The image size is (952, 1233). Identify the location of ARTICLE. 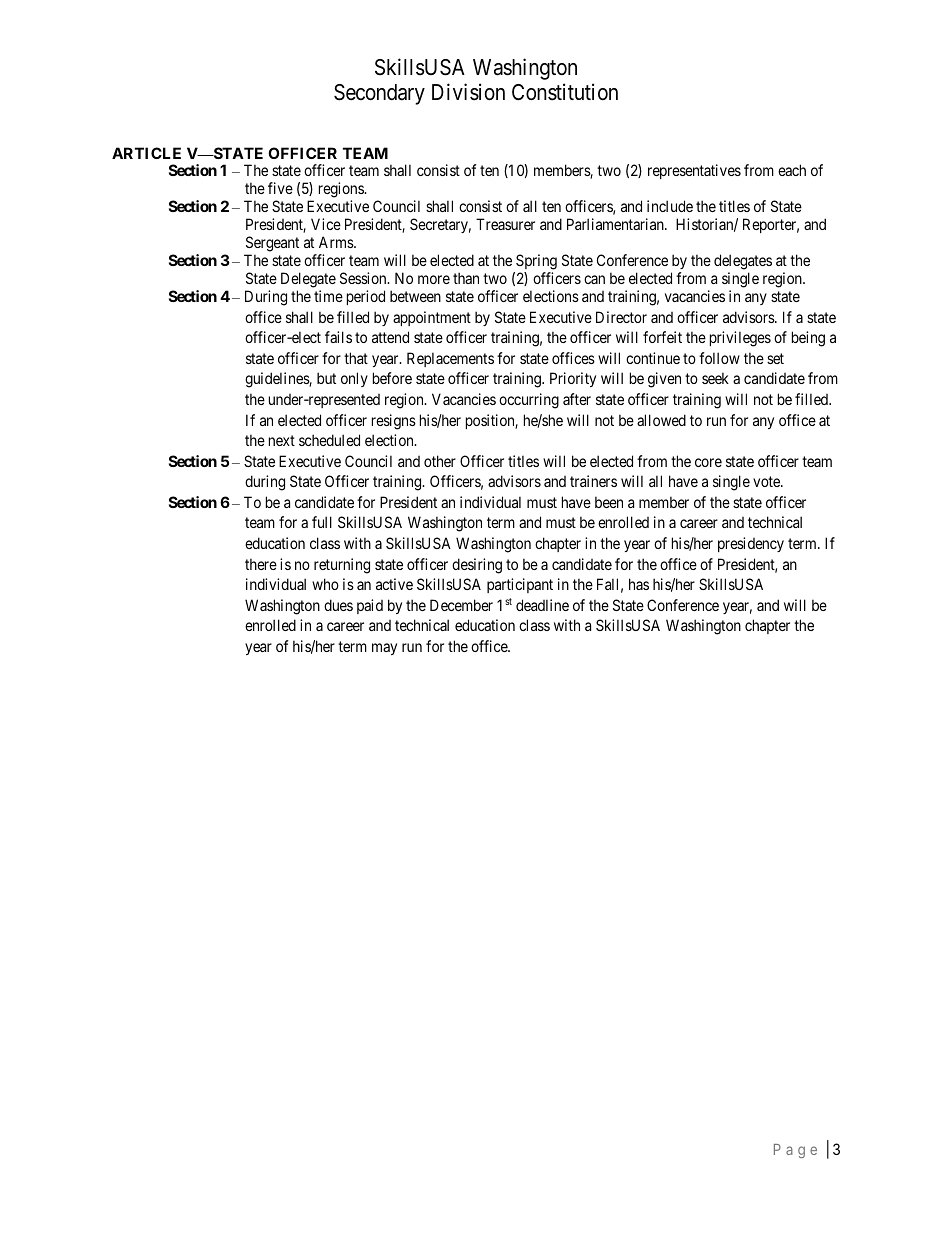
(146, 153).
